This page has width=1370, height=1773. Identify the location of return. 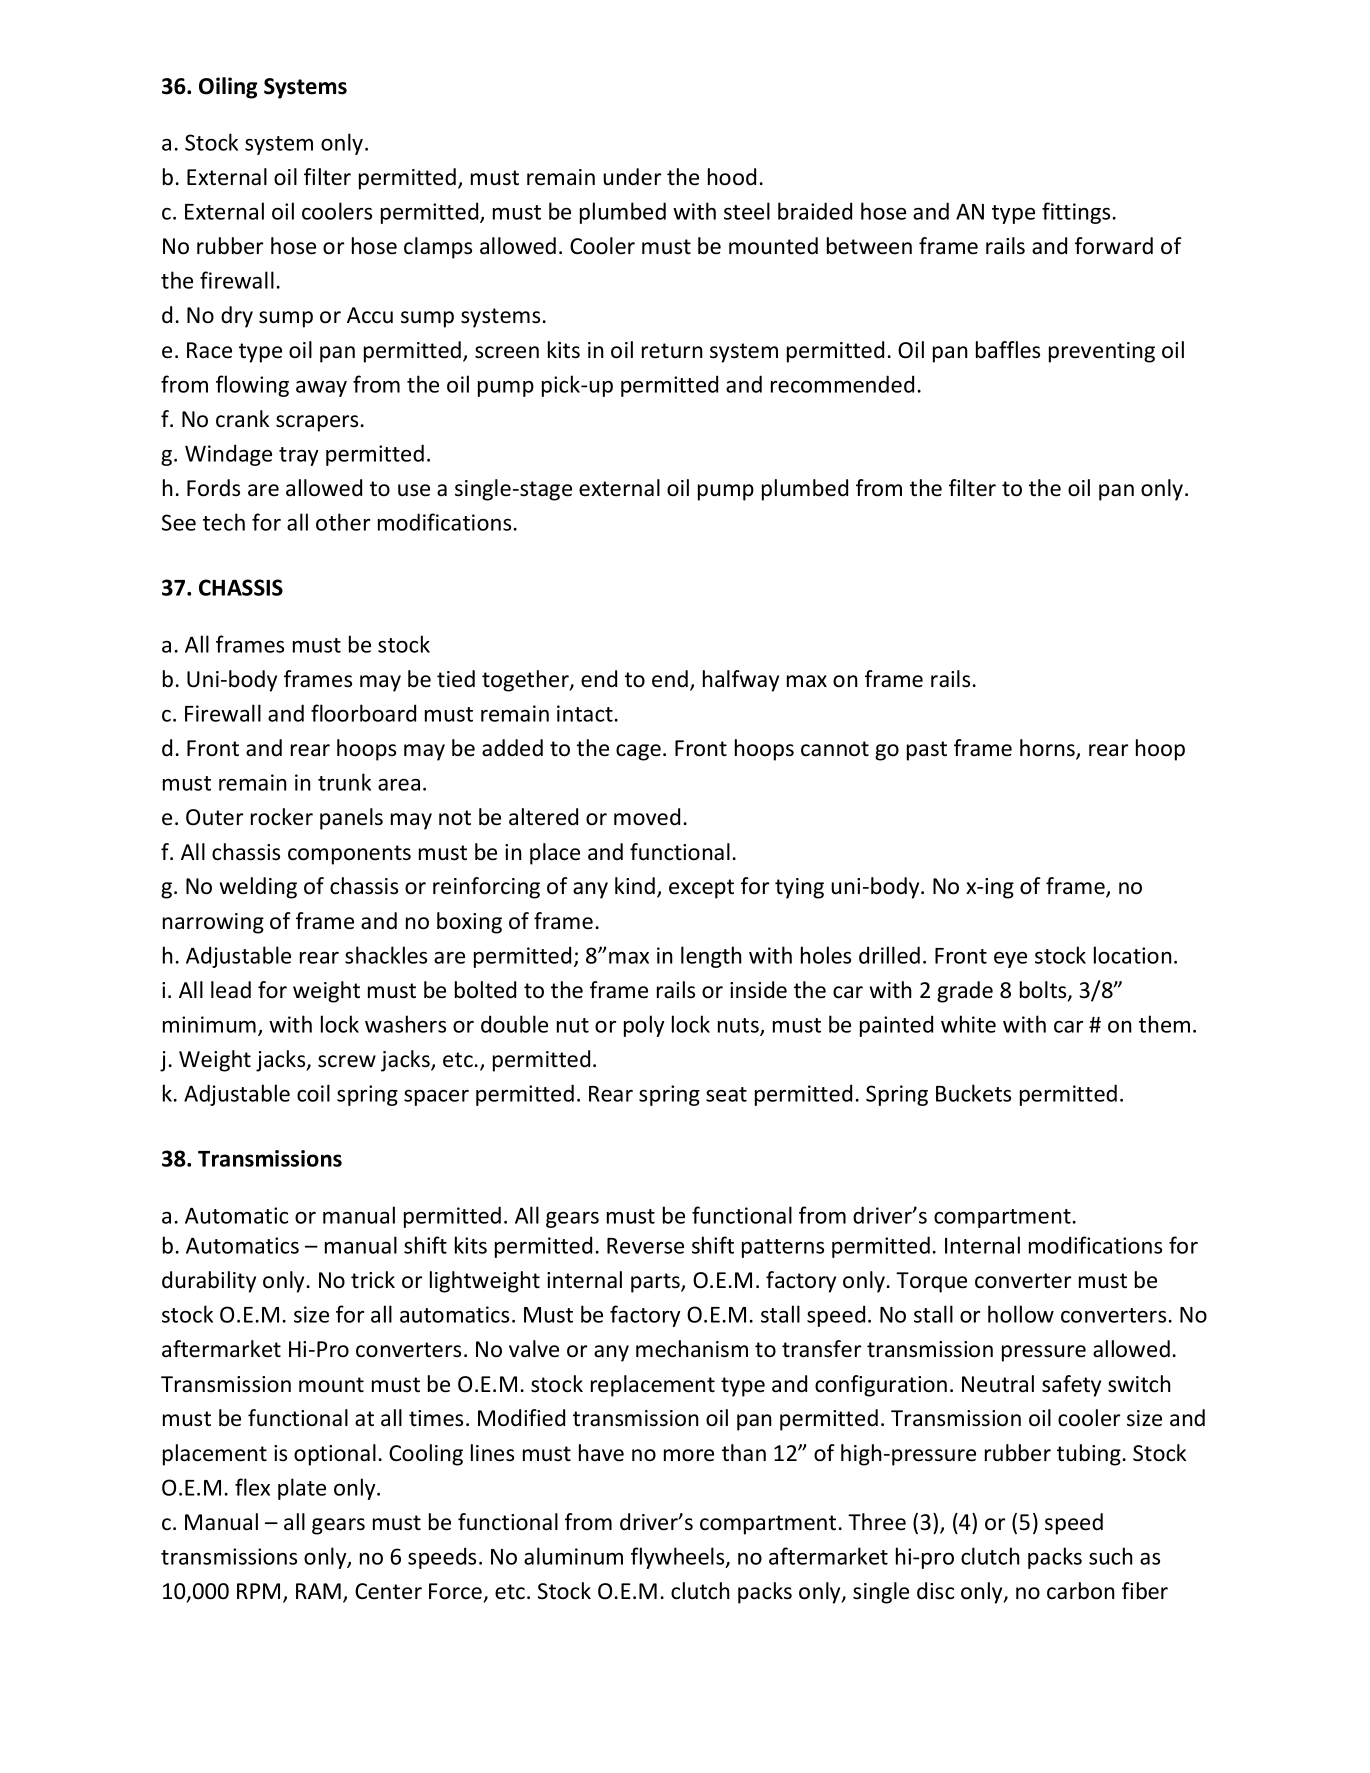
(672, 351).
